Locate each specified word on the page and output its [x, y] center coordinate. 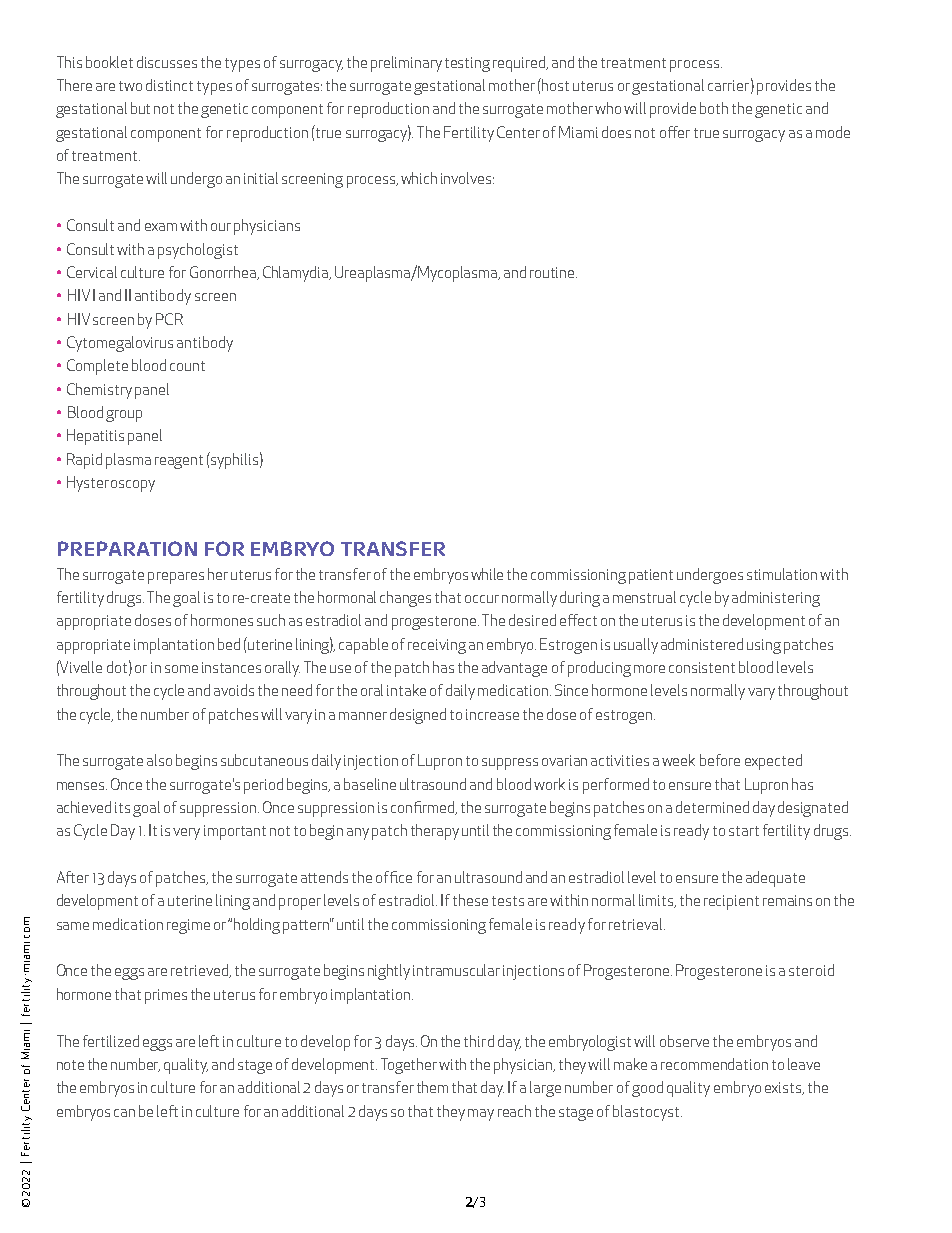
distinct [169, 85]
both [714, 108]
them [432, 1087]
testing [467, 64]
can [124, 1113]
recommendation [714, 1064]
